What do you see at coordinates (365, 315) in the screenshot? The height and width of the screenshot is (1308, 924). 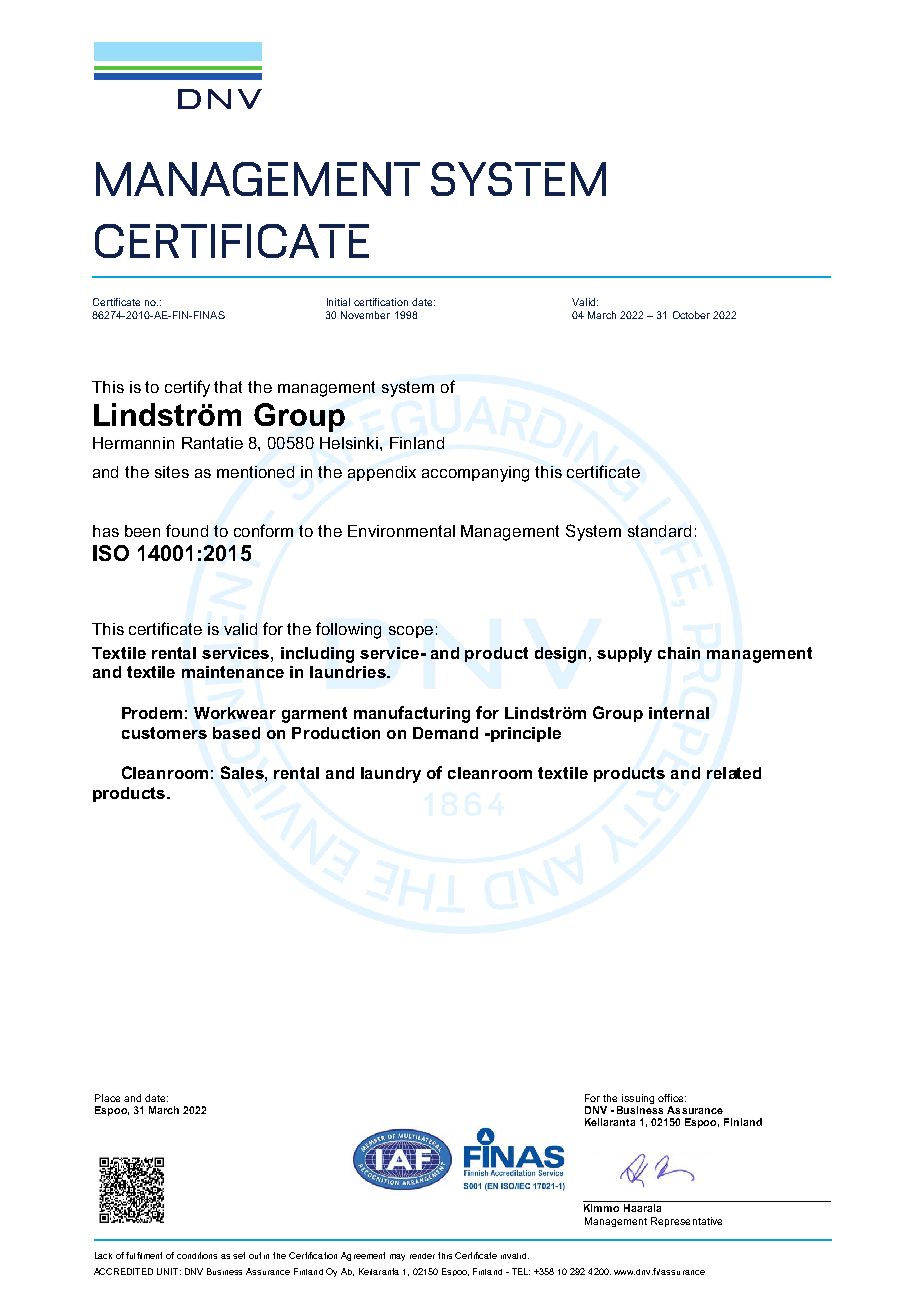 I see `November` at bounding box center [365, 315].
